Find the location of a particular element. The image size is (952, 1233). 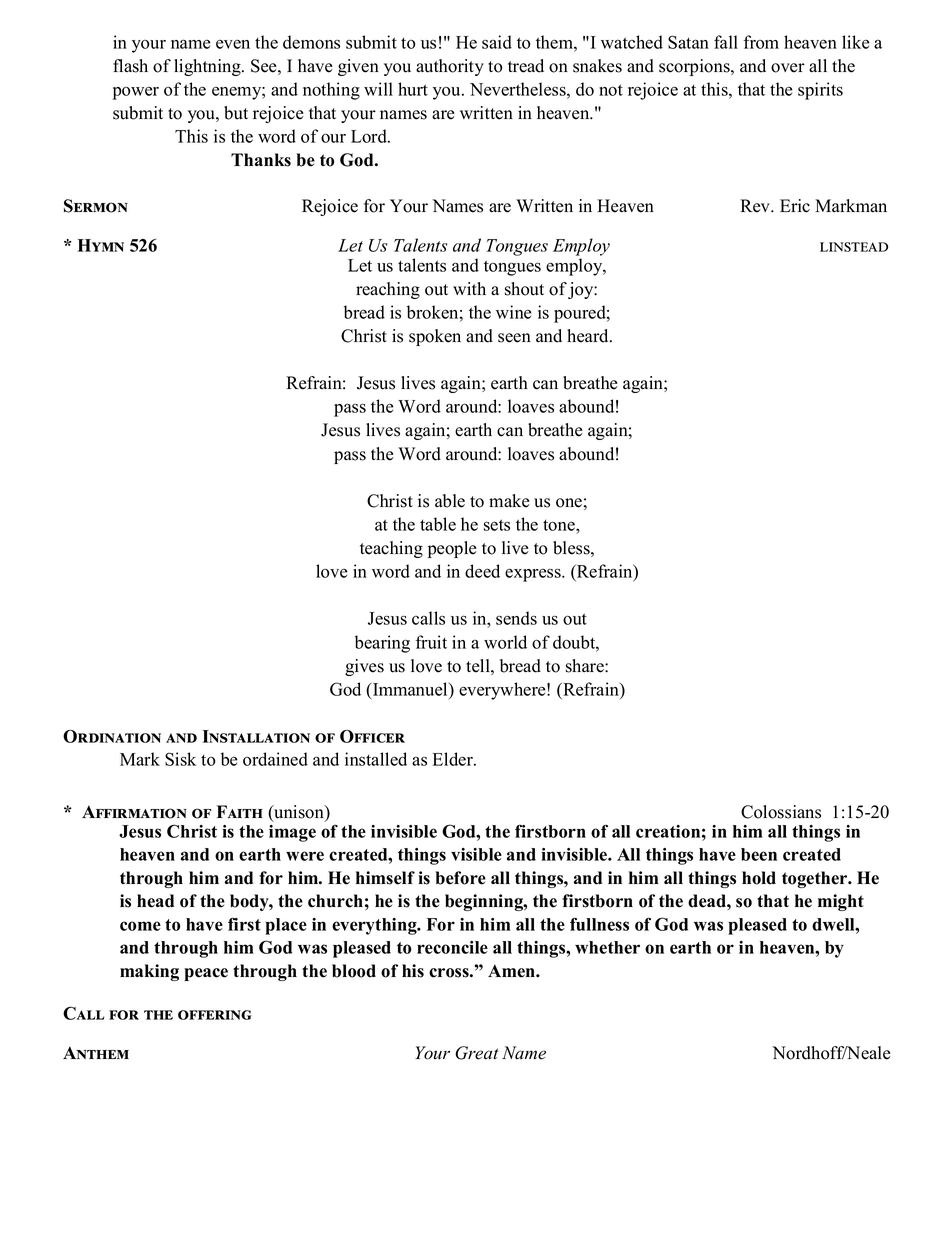

over is located at coordinates (788, 68).
